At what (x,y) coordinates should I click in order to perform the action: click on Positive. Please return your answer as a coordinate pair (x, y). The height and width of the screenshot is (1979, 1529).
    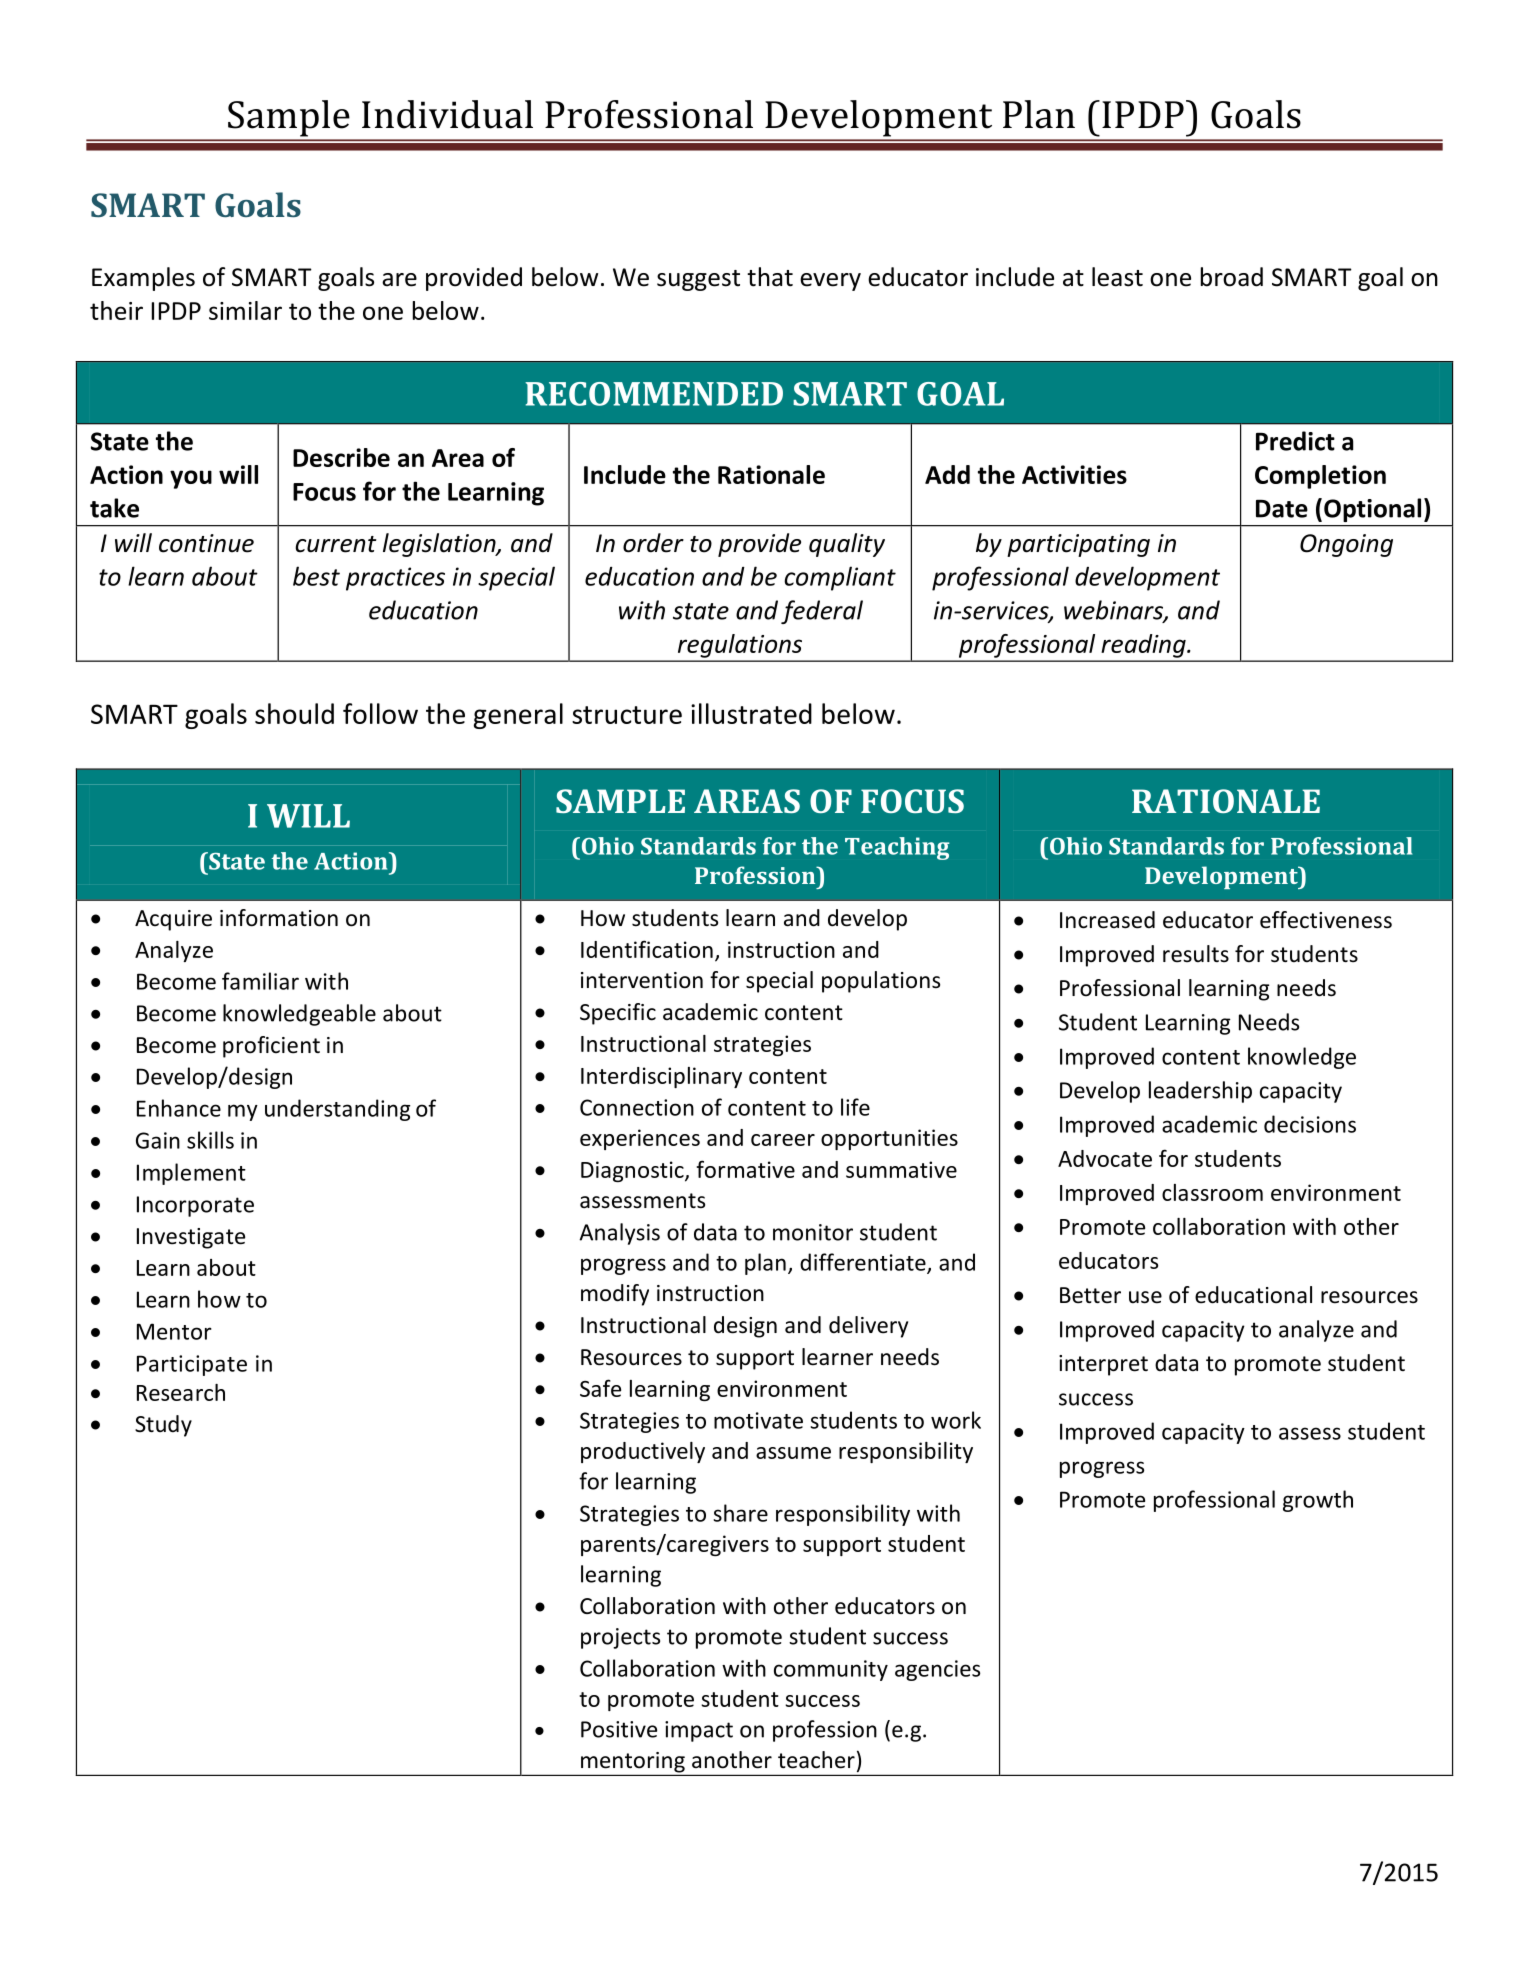
    Looking at the image, I should click on (619, 1729).
